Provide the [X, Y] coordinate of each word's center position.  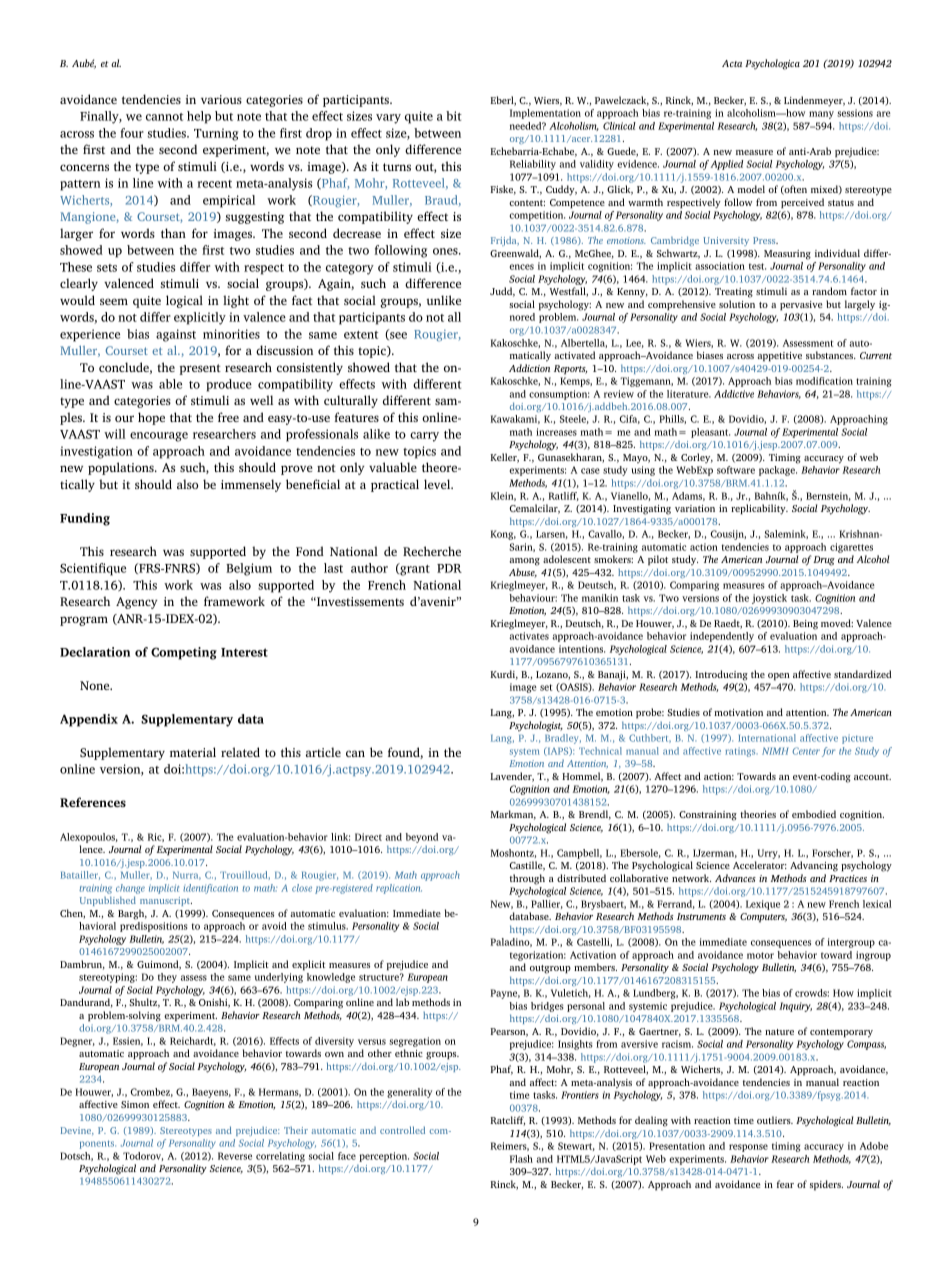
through [527, 879]
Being [805, 625]
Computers [763, 918]
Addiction [529, 368]
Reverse [235, 1156]
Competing [184, 653]
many [821, 115]
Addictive [734, 394]
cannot [164, 117]
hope [151, 418]
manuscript [166, 901]
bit [454, 116]
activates [529, 636]
